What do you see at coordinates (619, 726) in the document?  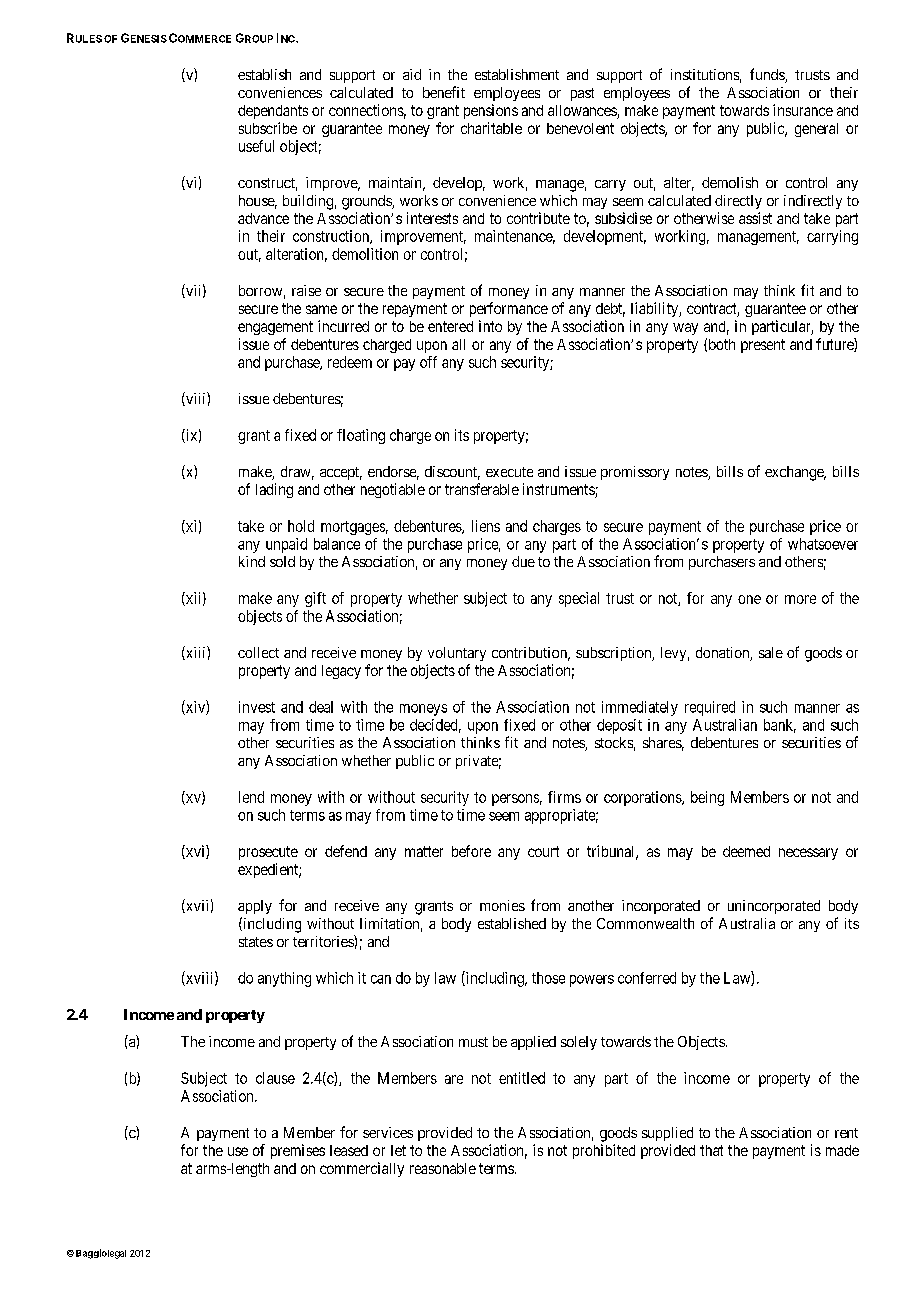 I see `deposit` at bounding box center [619, 726].
